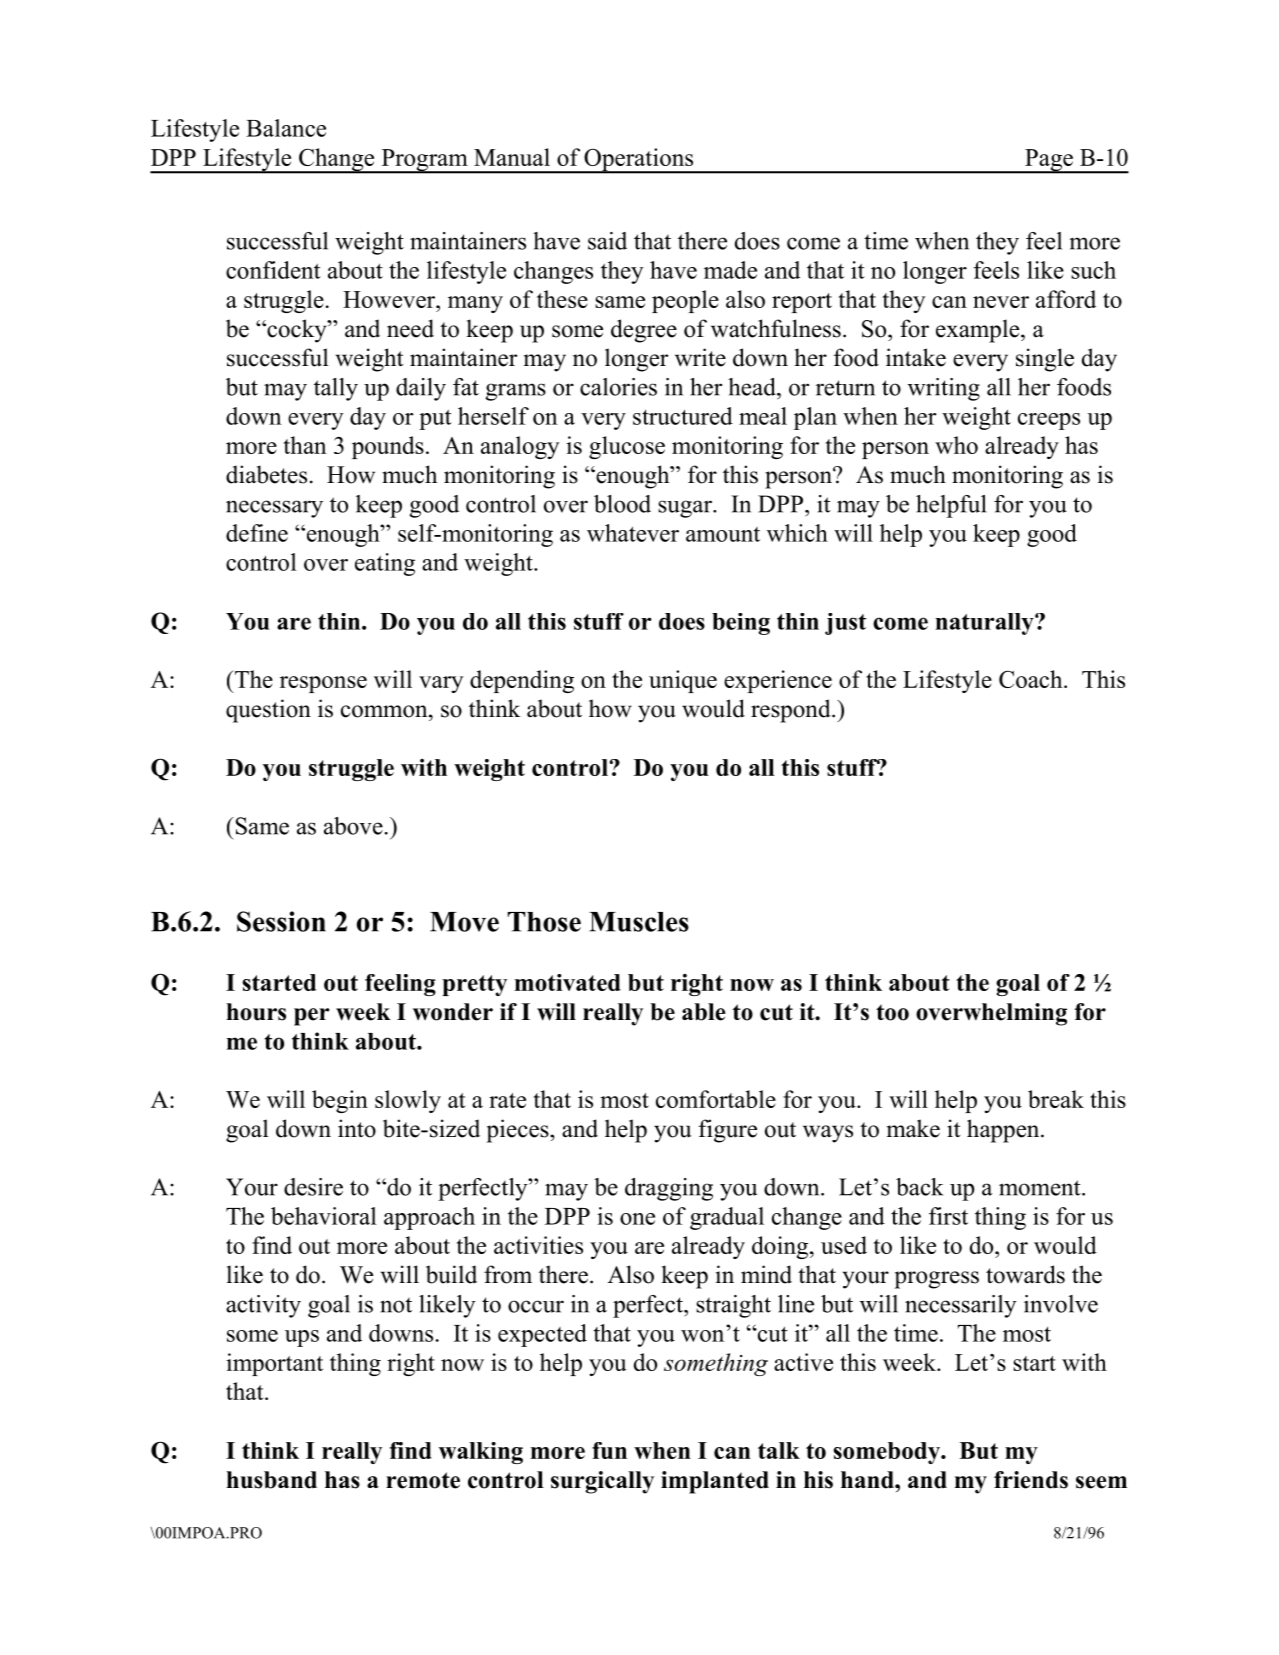 This document has width=1279, height=1655. What do you see at coordinates (1031, 1480) in the document?
I see `friends` at bounding box center [1031, 1480].
